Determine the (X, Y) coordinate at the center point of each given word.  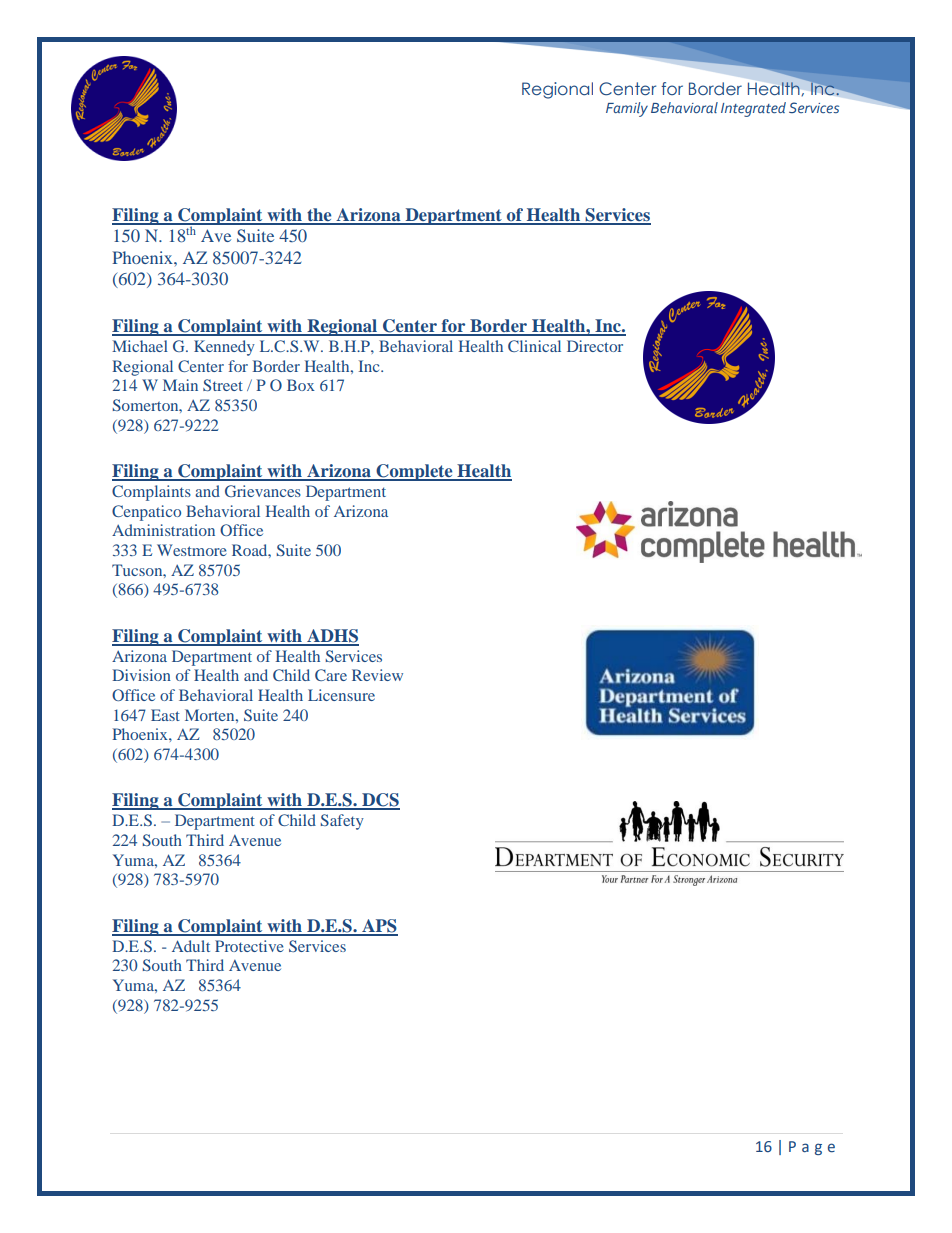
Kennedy (224, 348)
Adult (191, 946)
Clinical (534, 346)
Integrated (753, 109)
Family (627, 109)
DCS (380, 801)
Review (377, 675)
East (165, 715)
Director (595, 346)
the (319, 216)
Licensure (341, 695)
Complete (414, 472)
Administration (163, 530)
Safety (342, 822)
